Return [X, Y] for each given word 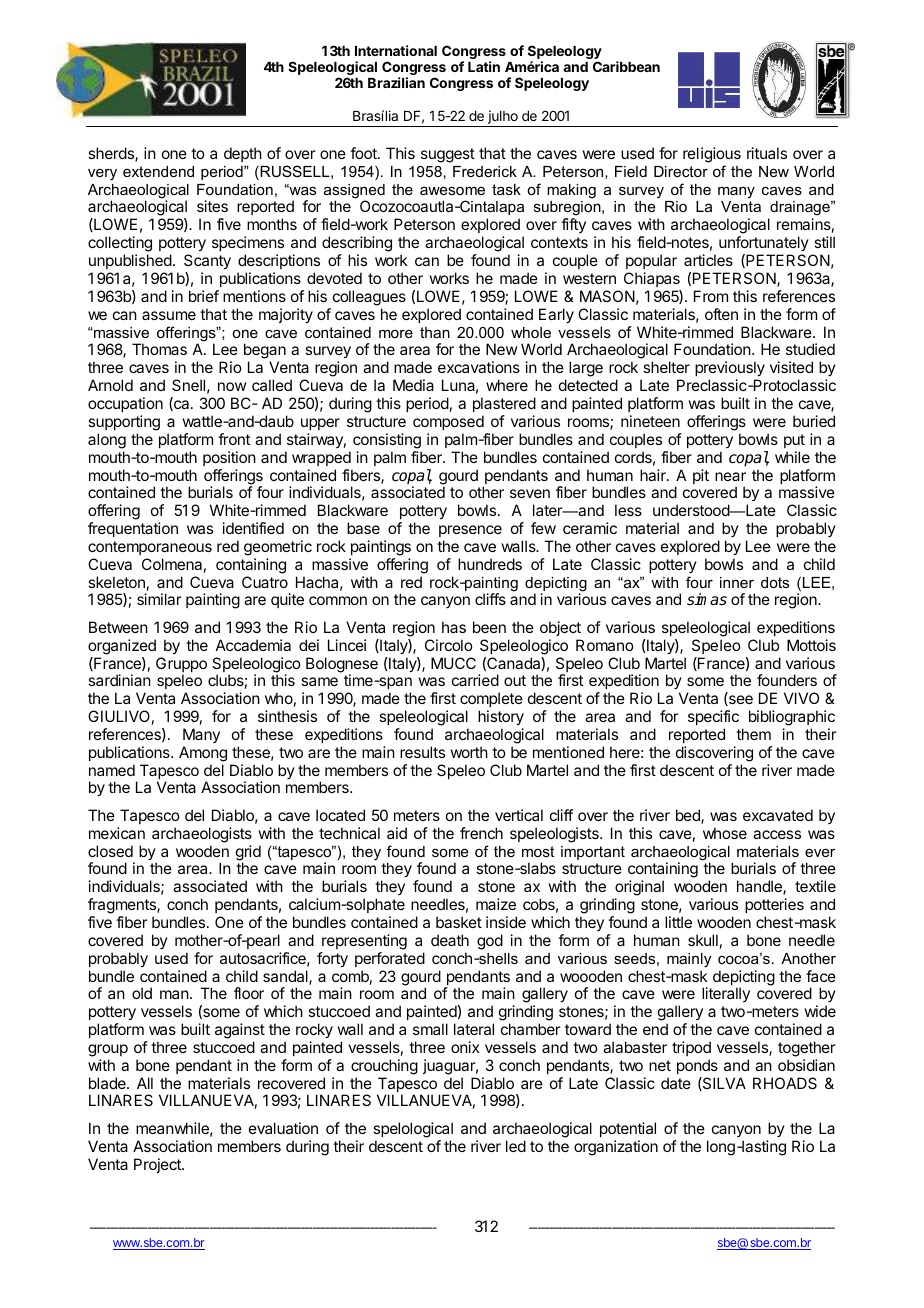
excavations [479, 367]
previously [730, 370]
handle [760, 887]
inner [737, 582]
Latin [484, 66]
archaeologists [202, 835]
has [454, 627]
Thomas [159, 349]
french [481, 833]
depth [243, 154]
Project [158, 1165]
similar [159, 599]
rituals [767, 153]
